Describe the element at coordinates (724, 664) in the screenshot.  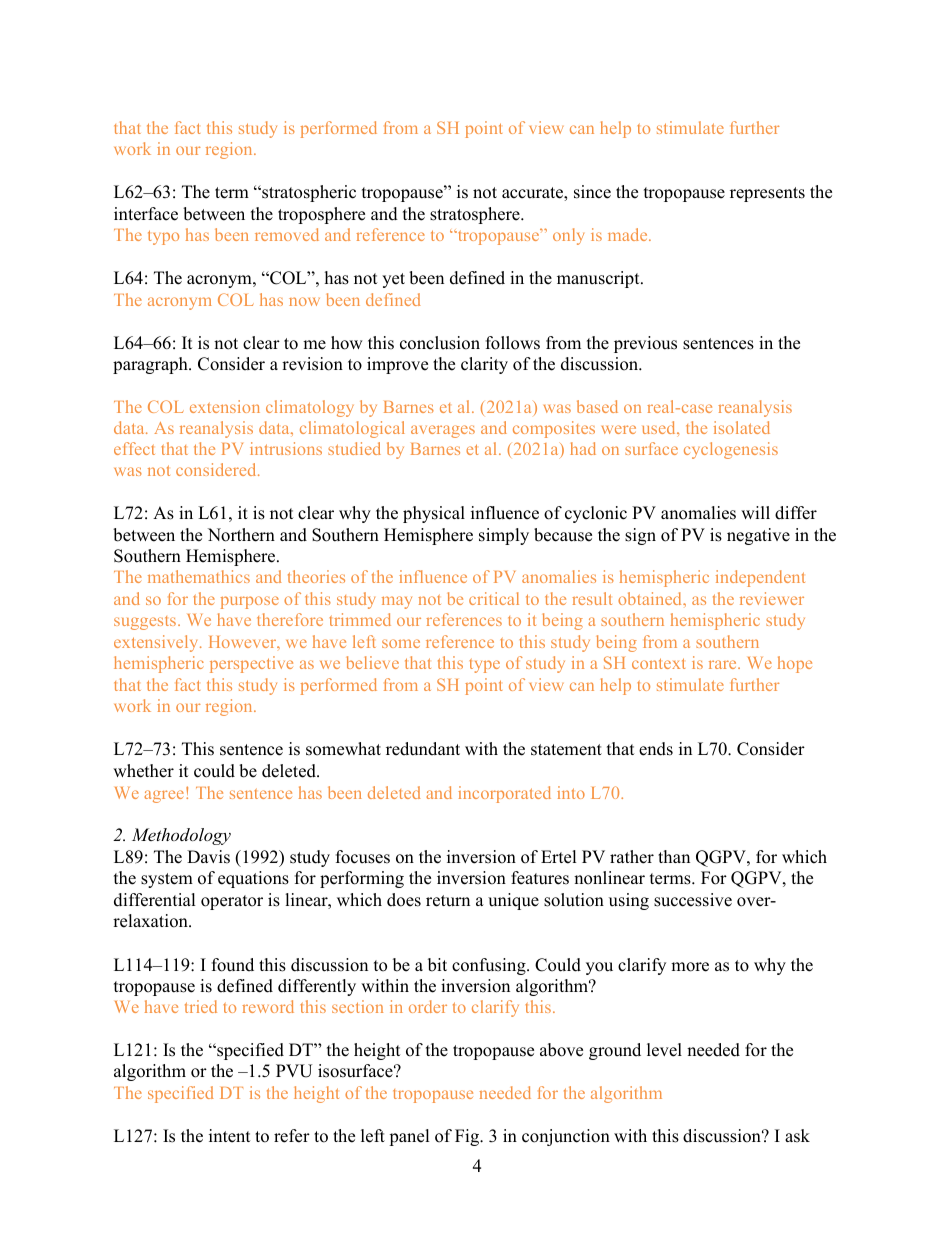
I see `rare` at that location.
